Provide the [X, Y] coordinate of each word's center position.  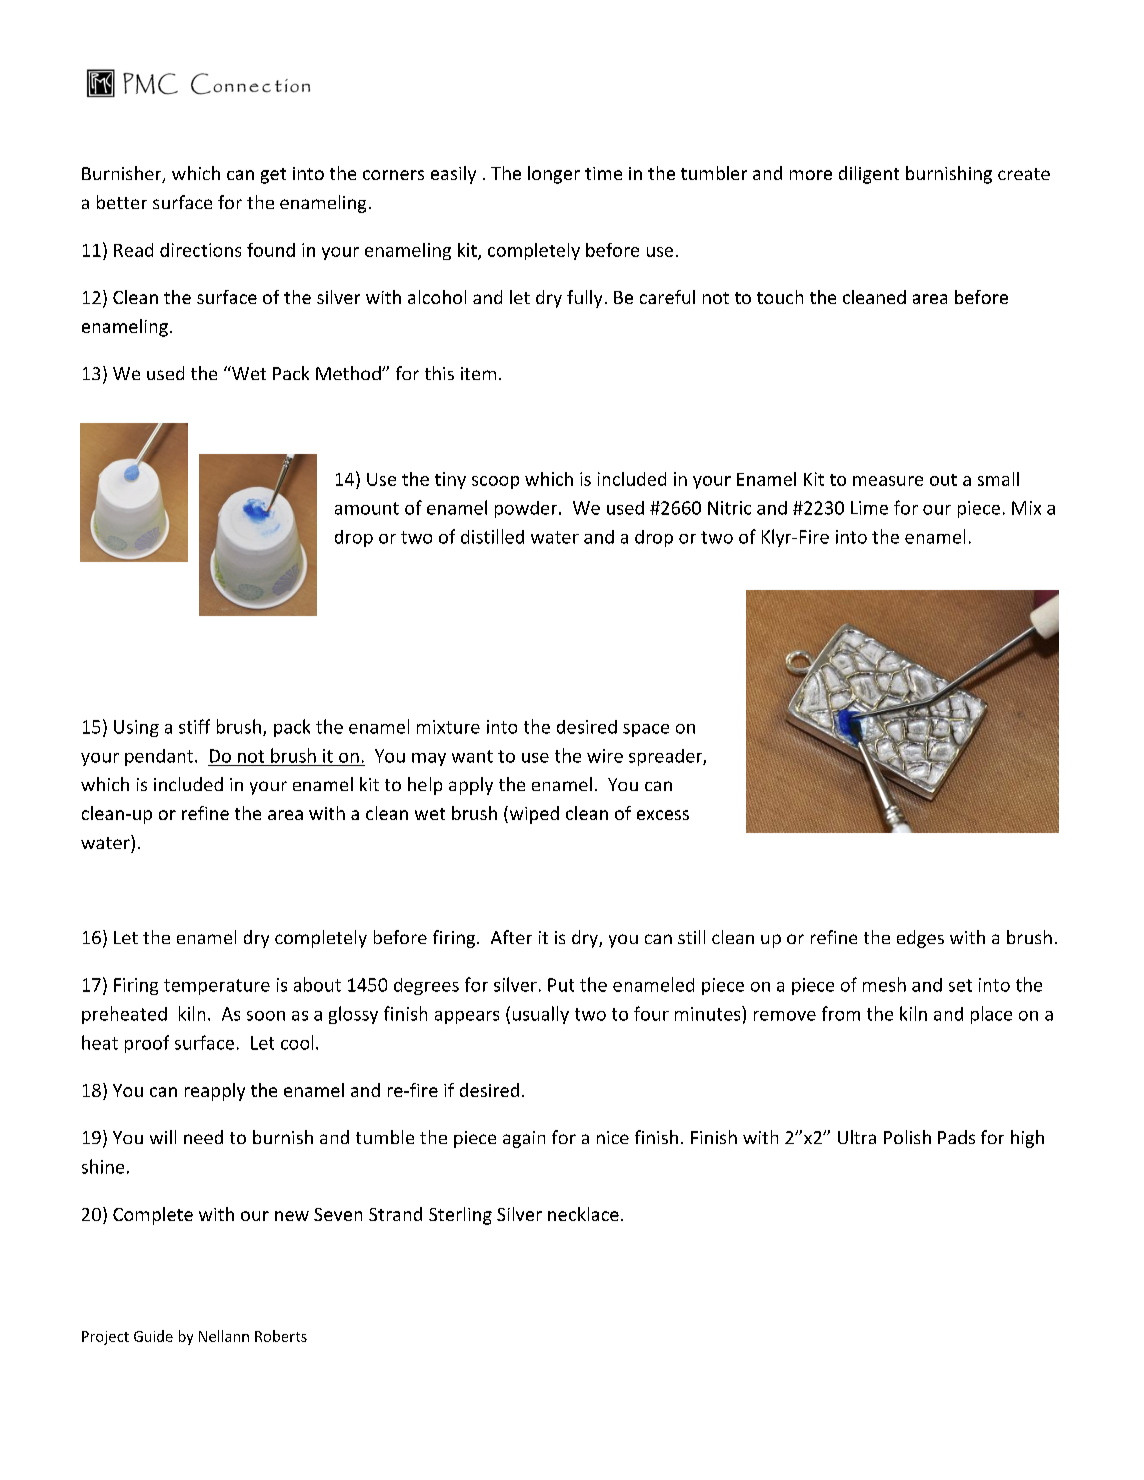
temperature [217, 987]
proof [147, 1044]
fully [584, 299]
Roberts [281, 1336]
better [122, 202]
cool [297, 1042]
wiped [533, 815]
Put [561, 985]
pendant [160, 757]
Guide [153, 1336]
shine [103, 1166]
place [991, 1015]
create [1024, 174]
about [317, 984]
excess [663, 815]
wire [605, 756]
